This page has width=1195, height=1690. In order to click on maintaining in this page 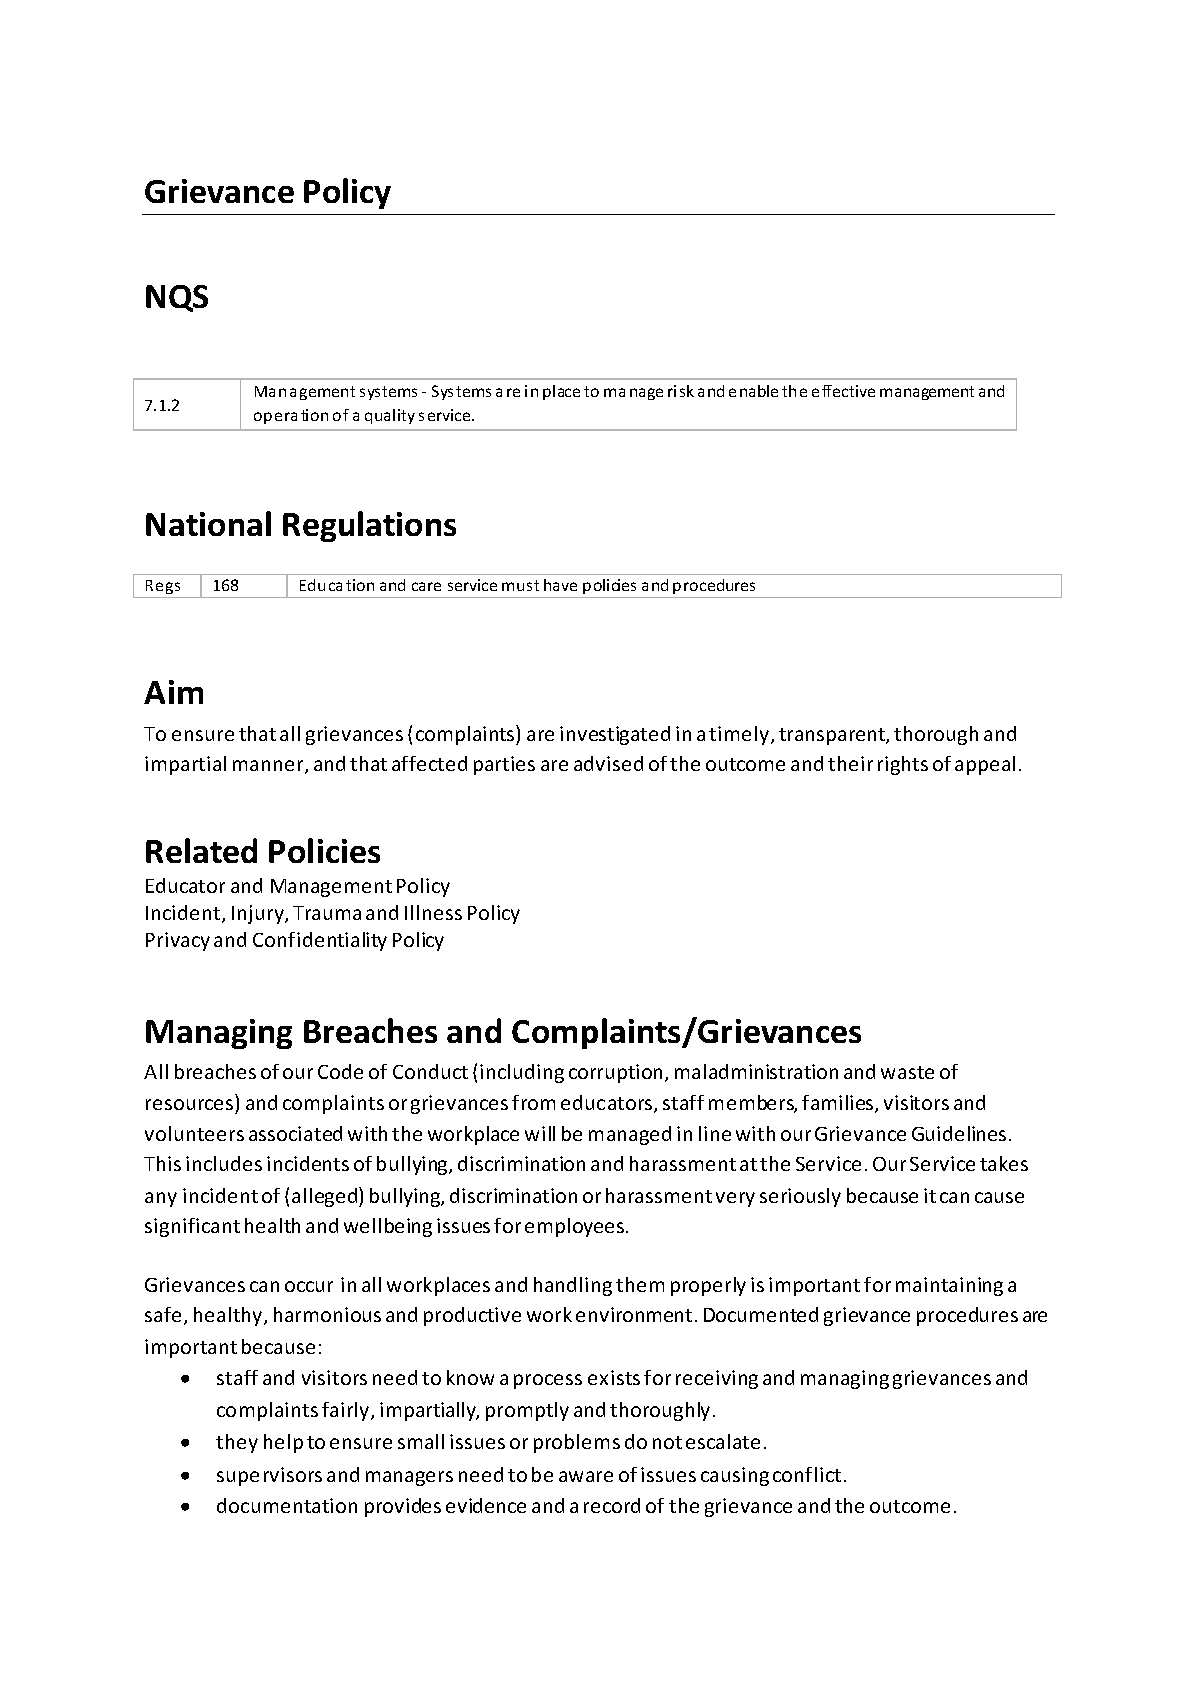, I will do `click(949, 1286)`.
